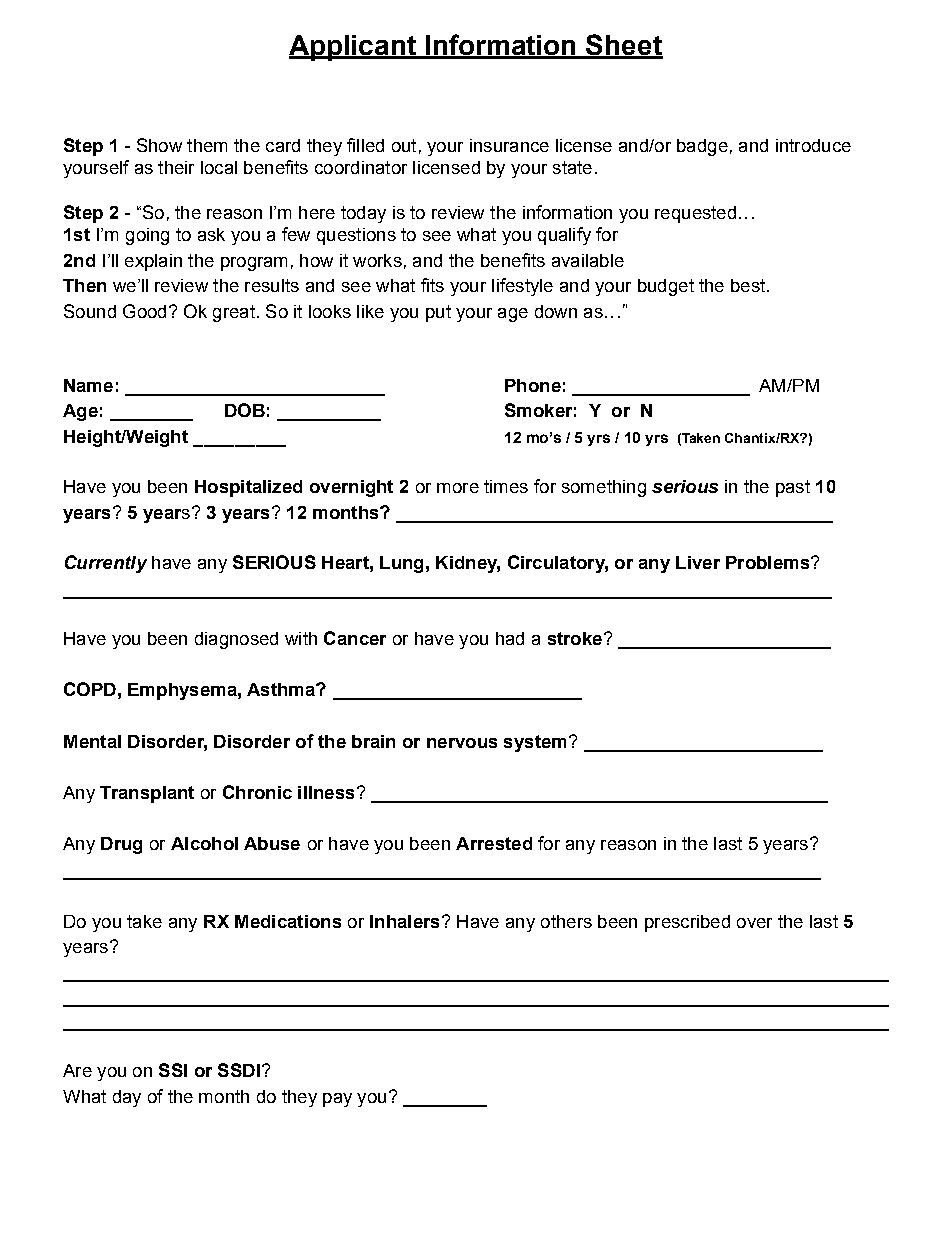 This screenshot has height=1233, width=952. What do you see at coordinates (354, 48) in the screenshot?
I see `Applicant` at bounding box center [354, 48].
